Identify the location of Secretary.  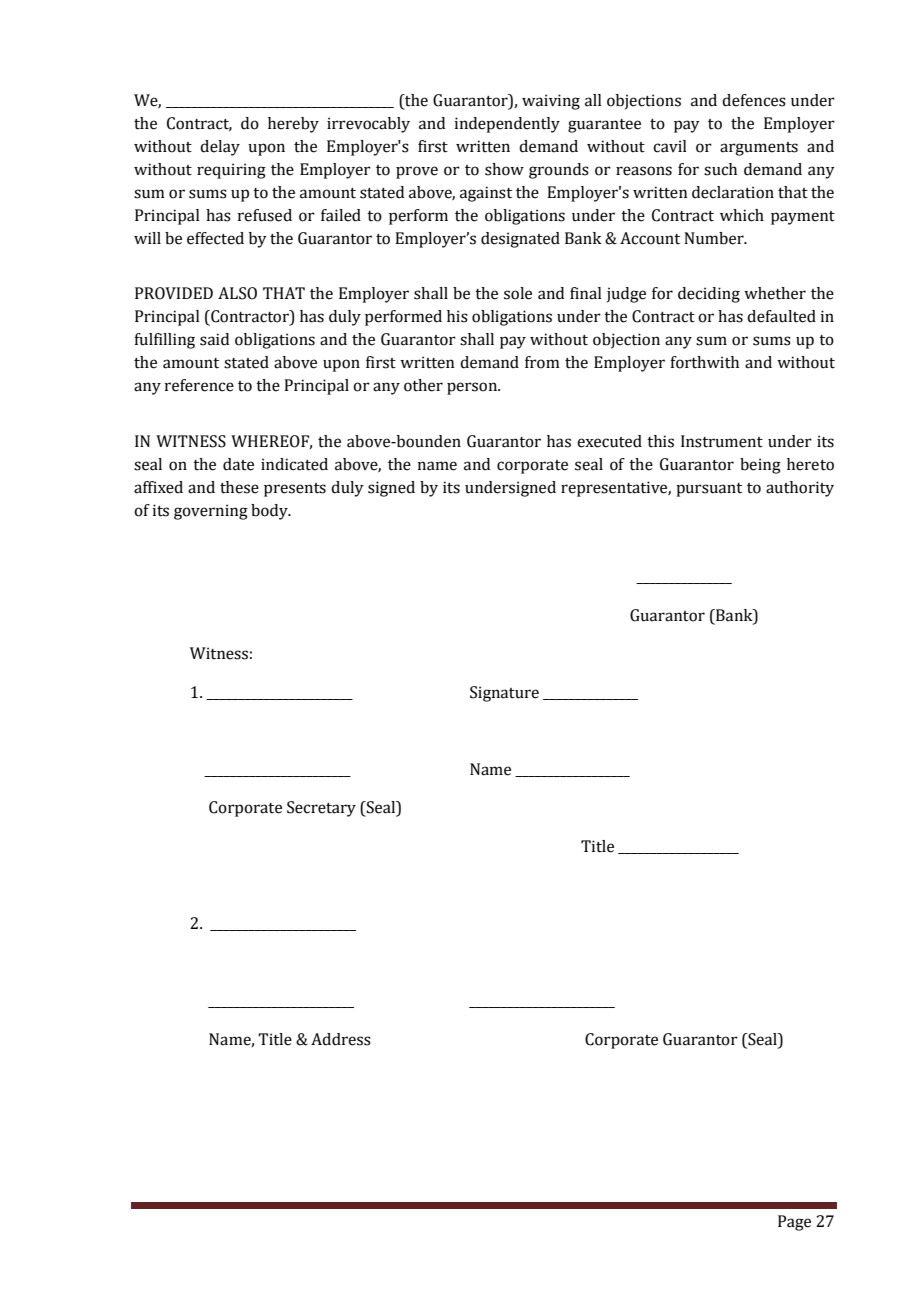
(321, 809).
